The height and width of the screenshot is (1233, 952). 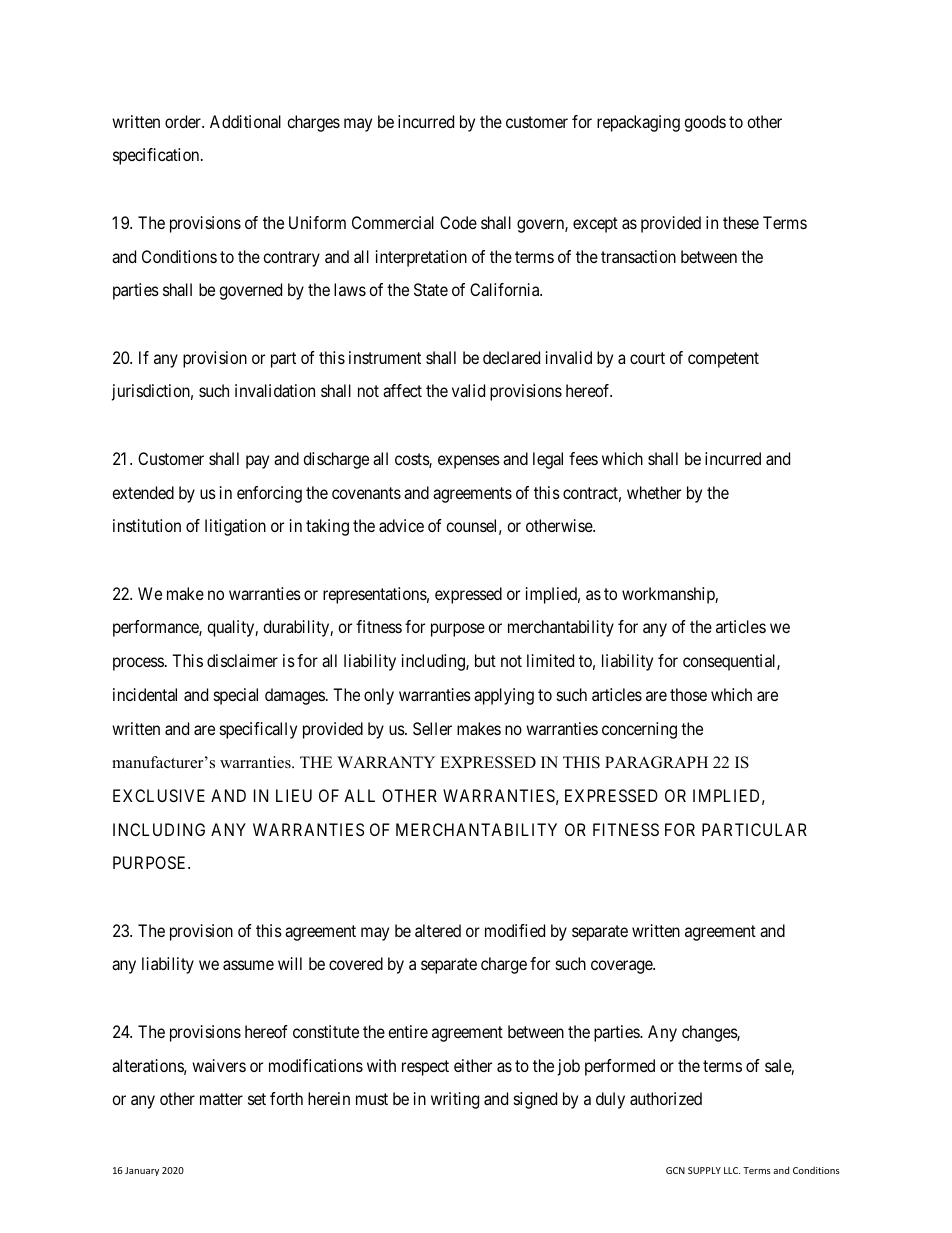 What do you see at coordinates (638, 123) in the screenshot?
I see `repackaging` at bounding box center [638, 123].
